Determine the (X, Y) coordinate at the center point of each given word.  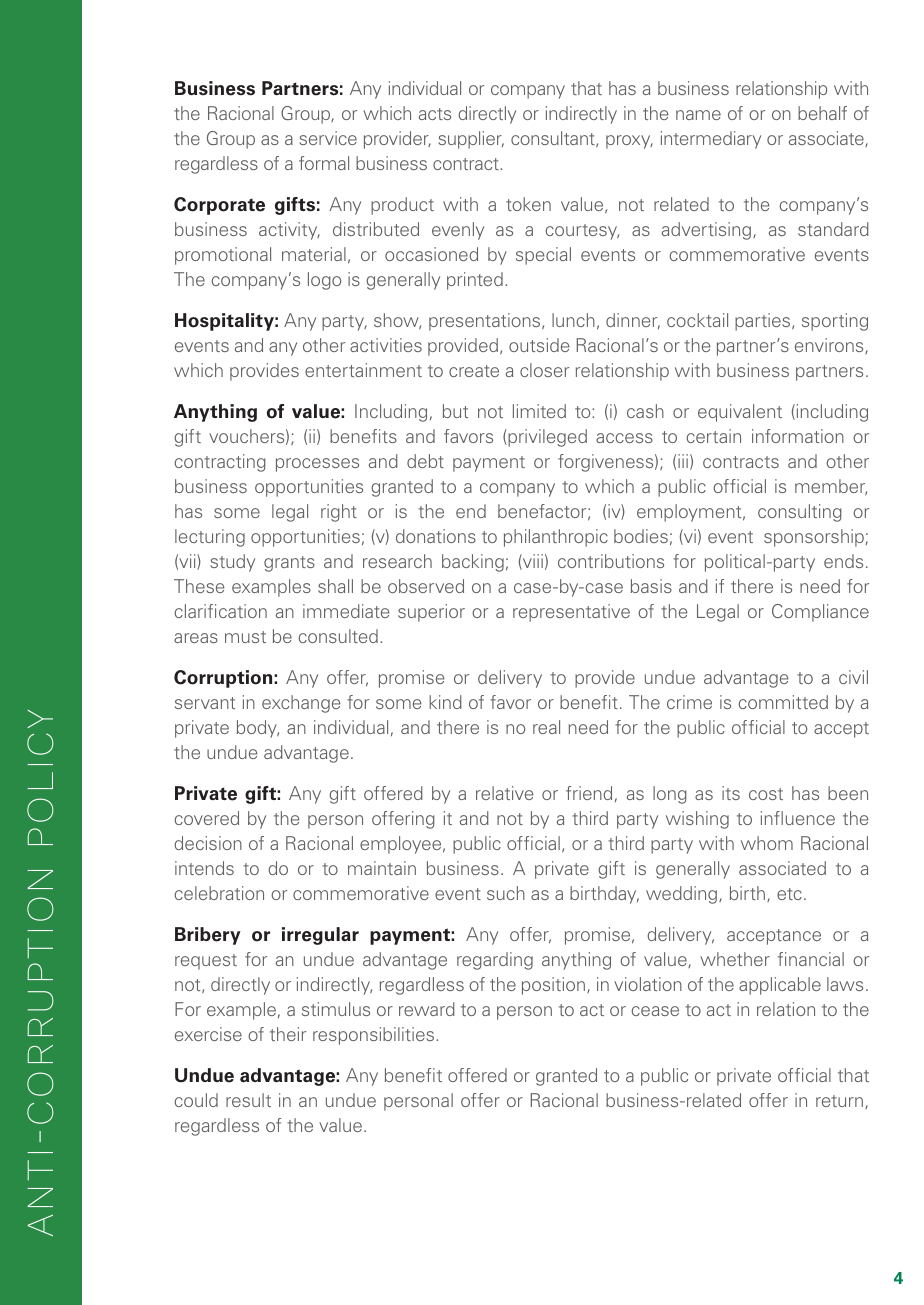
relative (504, 793)
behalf (822, 113)
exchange (301, 704)
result (248, 1100)
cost (766, 794)
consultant (554, 139)
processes (317, 465)
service (328, 138)
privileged (546, 438)
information (798, 436)
